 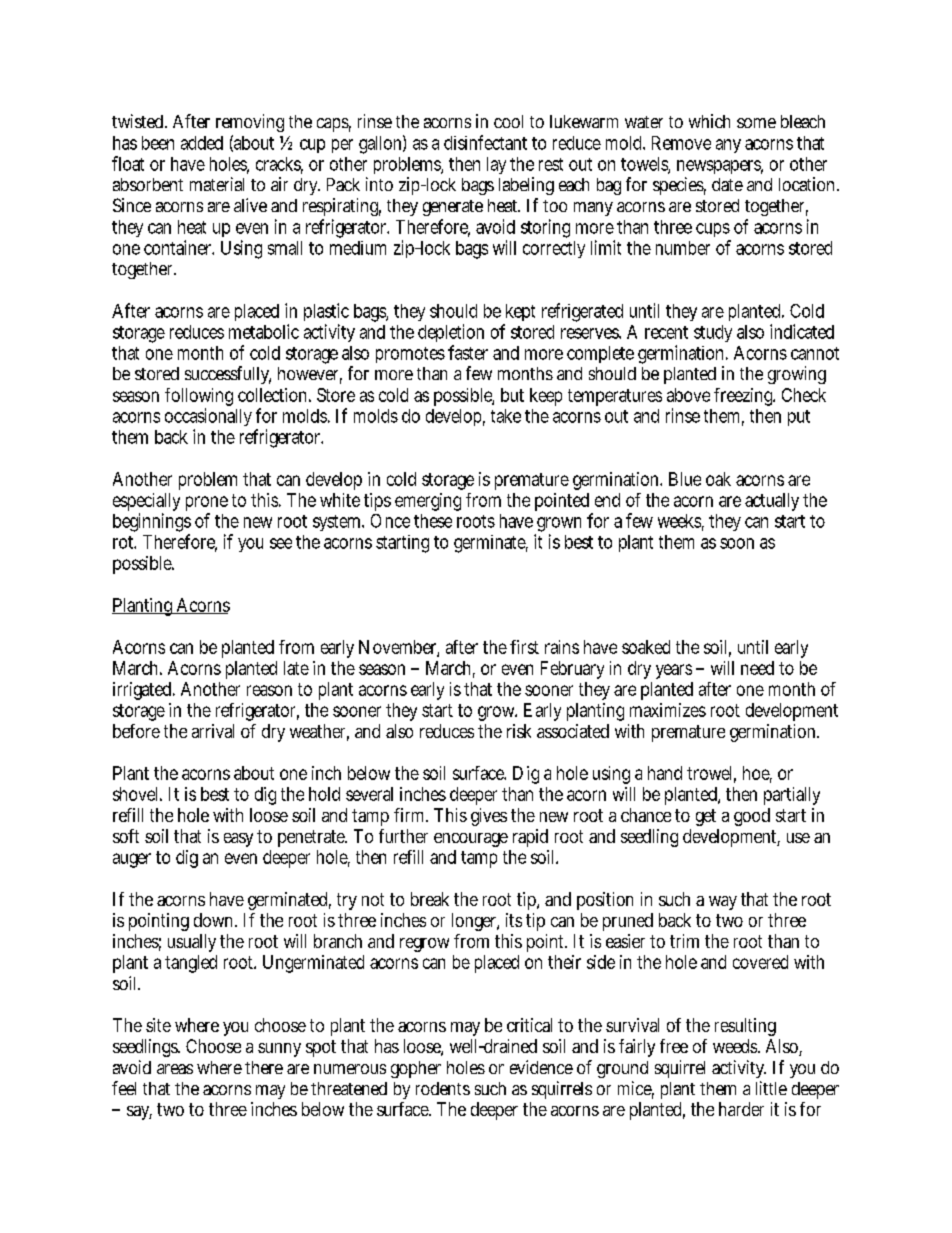 What do you see at coordinates (757, 774) in the page?
I see `hoe` at bounding box center [757, 774].
